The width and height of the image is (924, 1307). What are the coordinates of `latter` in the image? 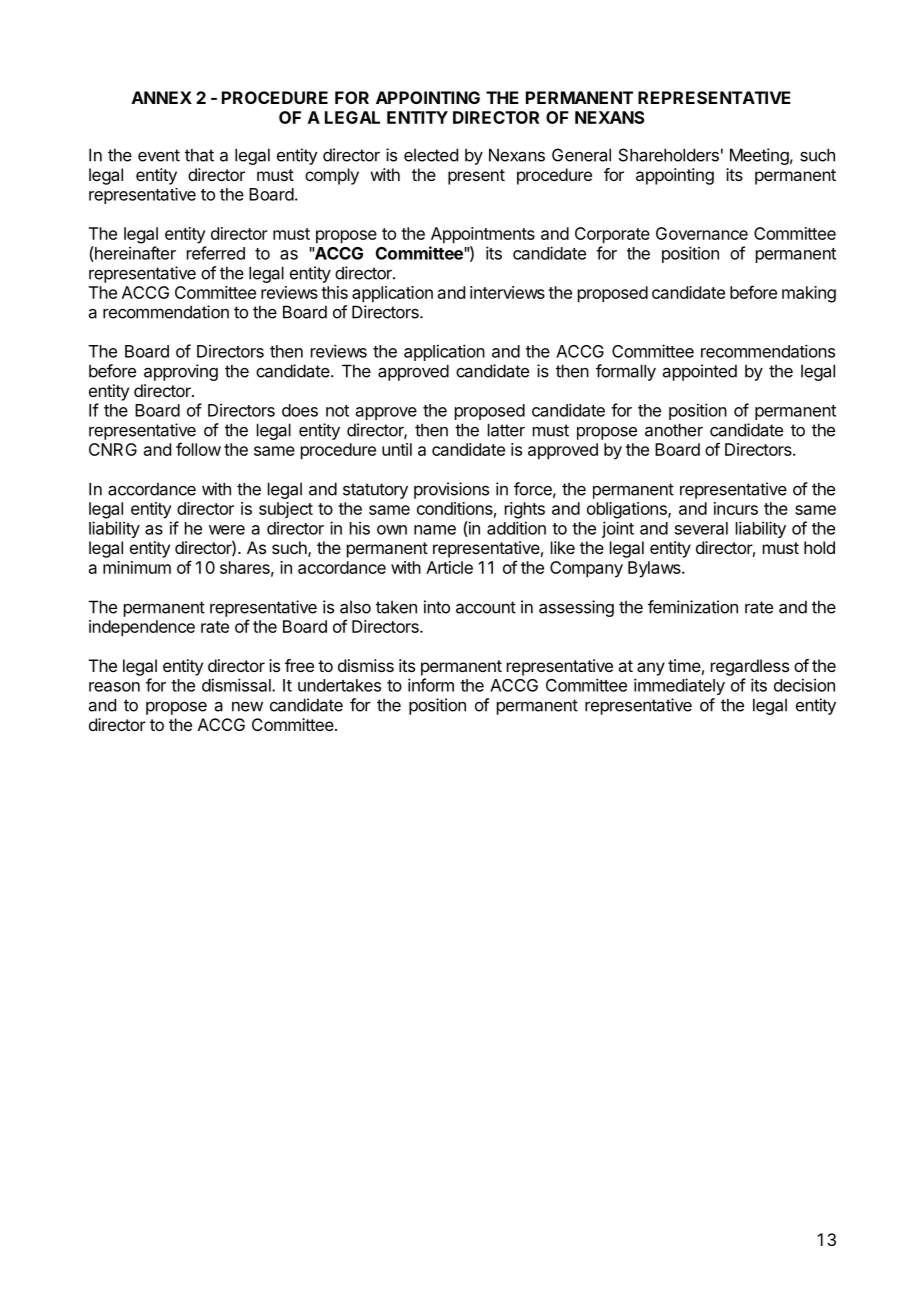 It's located at (506, 430).
